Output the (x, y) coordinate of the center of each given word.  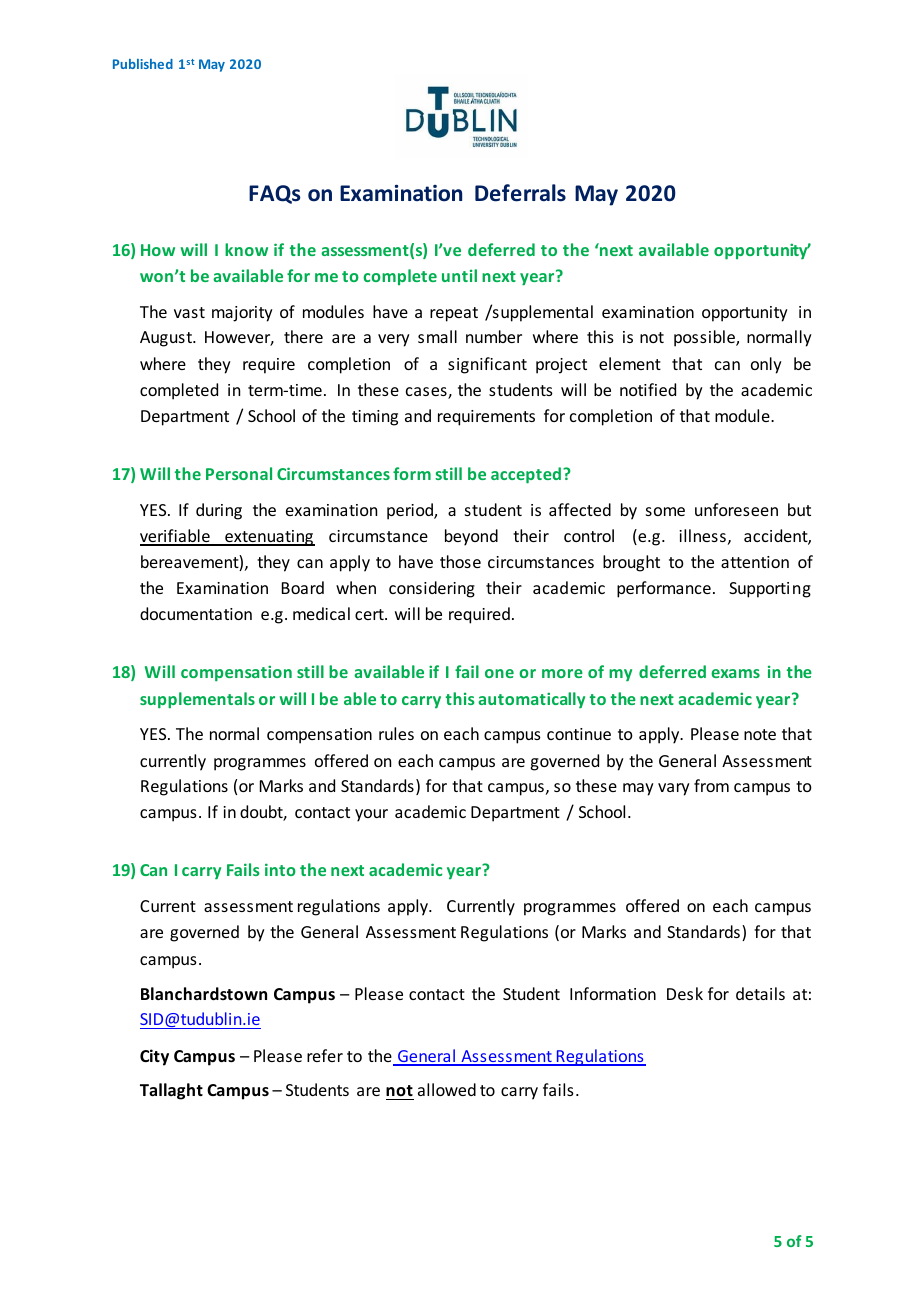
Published (143, 64)
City (154, 1057)
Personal (239, 473)
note (760, 734)
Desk (685, 993)
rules (396, 733)
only (766, 365)
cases (427, 393)
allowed (447, 1089)
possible (705, 338)
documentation (196, 613)
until (459, 275)
